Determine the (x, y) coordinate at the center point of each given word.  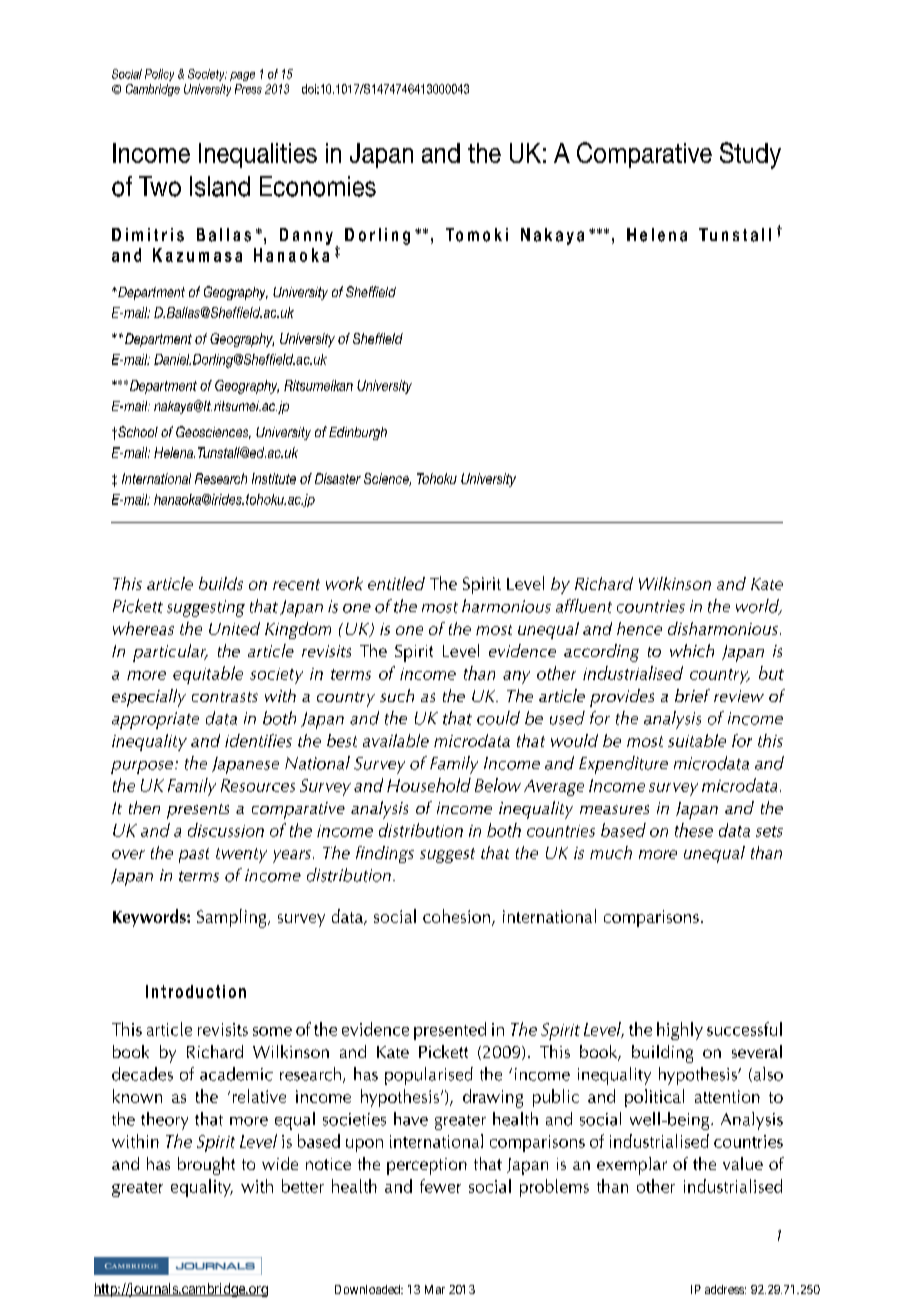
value (743, 1163)
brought (206, 1166)
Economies (318, 186)
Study (750, 155)
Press (248, 89)
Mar (435, 1289)
